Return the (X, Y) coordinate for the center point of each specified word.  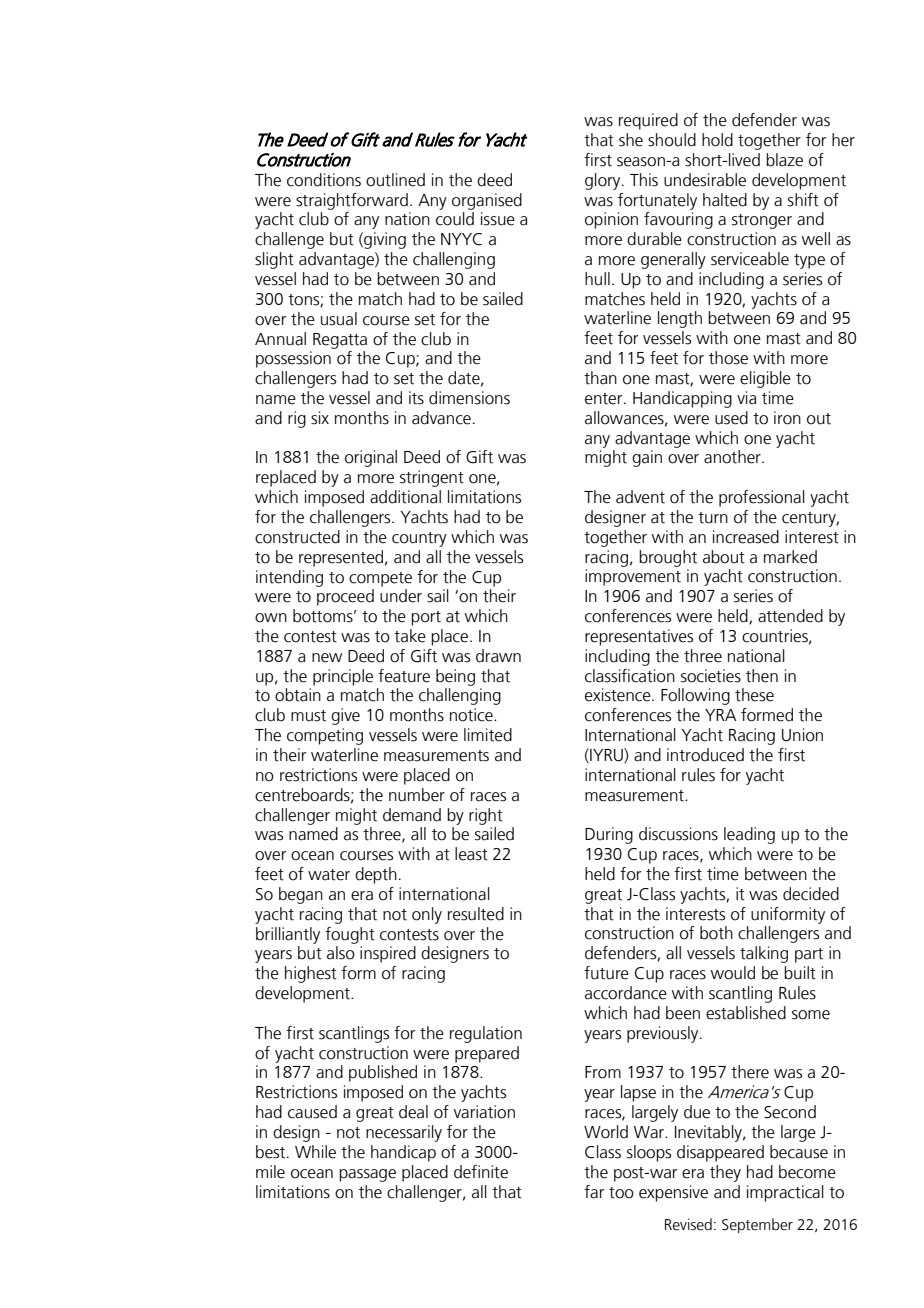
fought (350, 935)
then (762, 676)
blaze (784, 160)
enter (605, 399)
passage (367, 1175)
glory (604, 181)
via (746, 398)
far (594, 1192)
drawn (498, 656)
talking (764, 954)
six (320, 418)
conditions (324, 180)
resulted (476, 914)
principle (343, 677)
